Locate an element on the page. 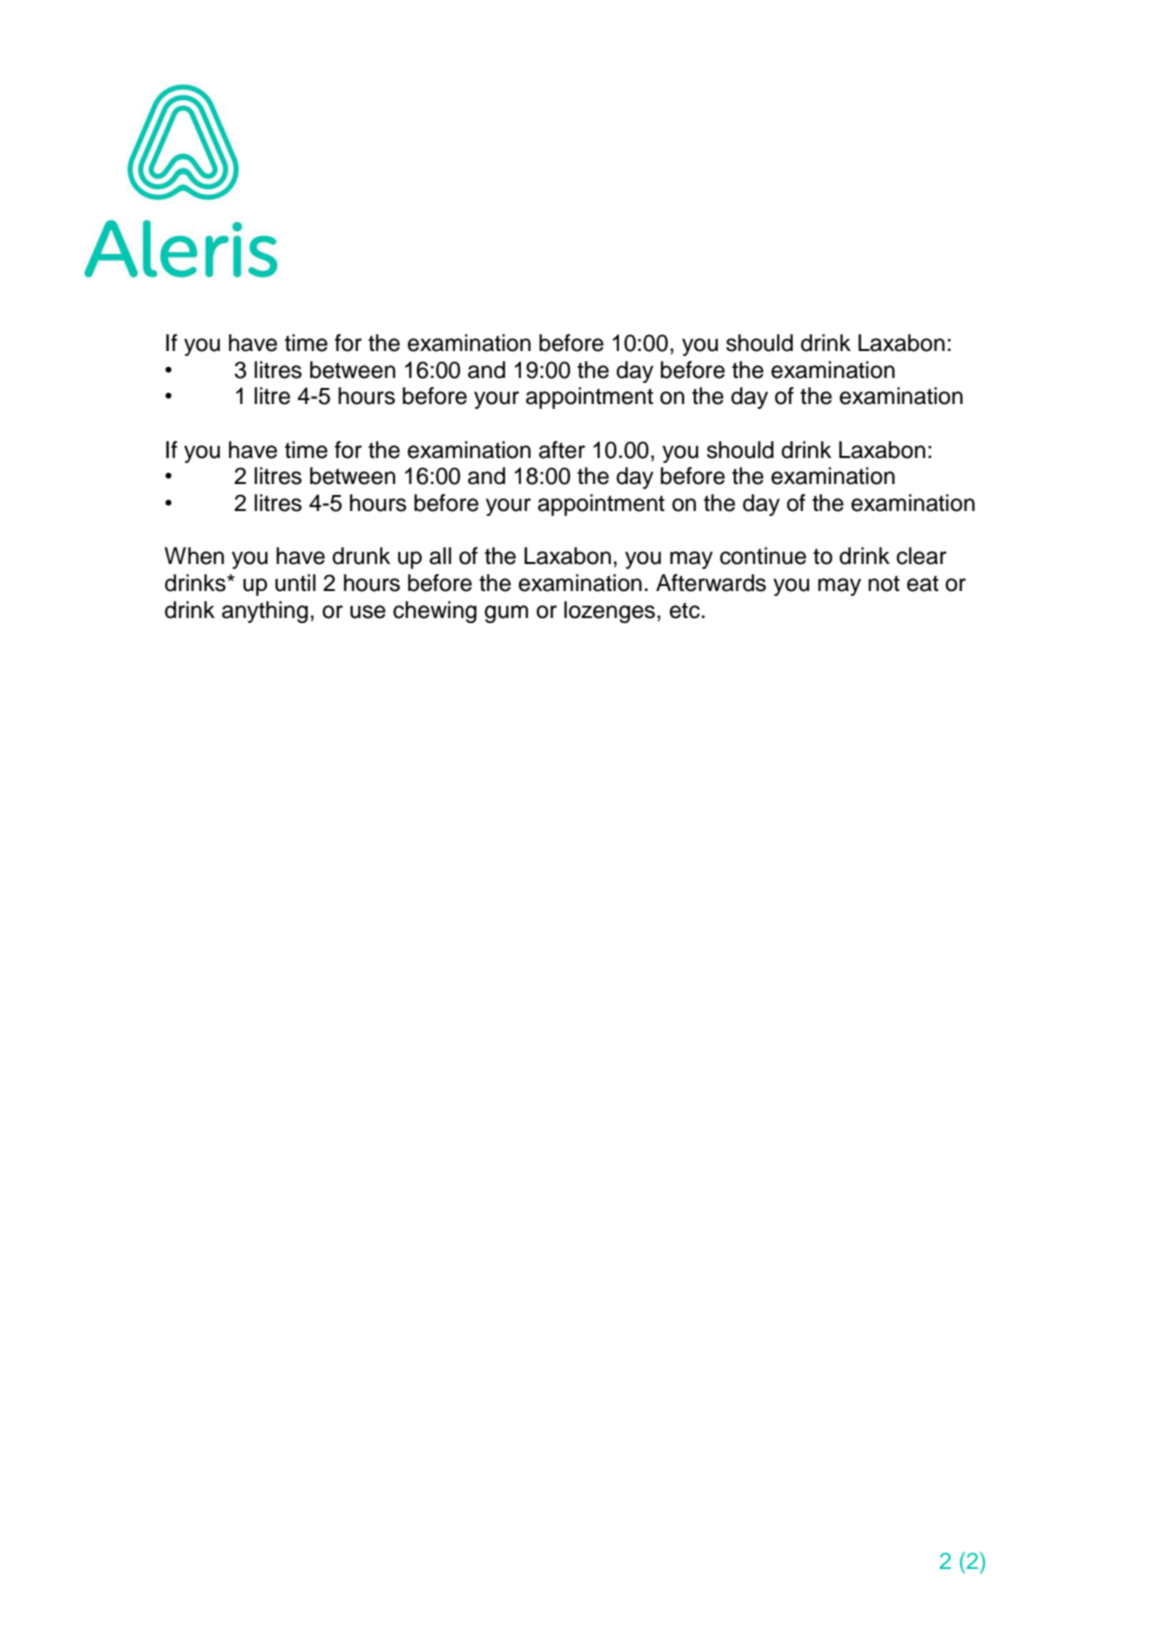  When is located at coordinates (194, 556).
